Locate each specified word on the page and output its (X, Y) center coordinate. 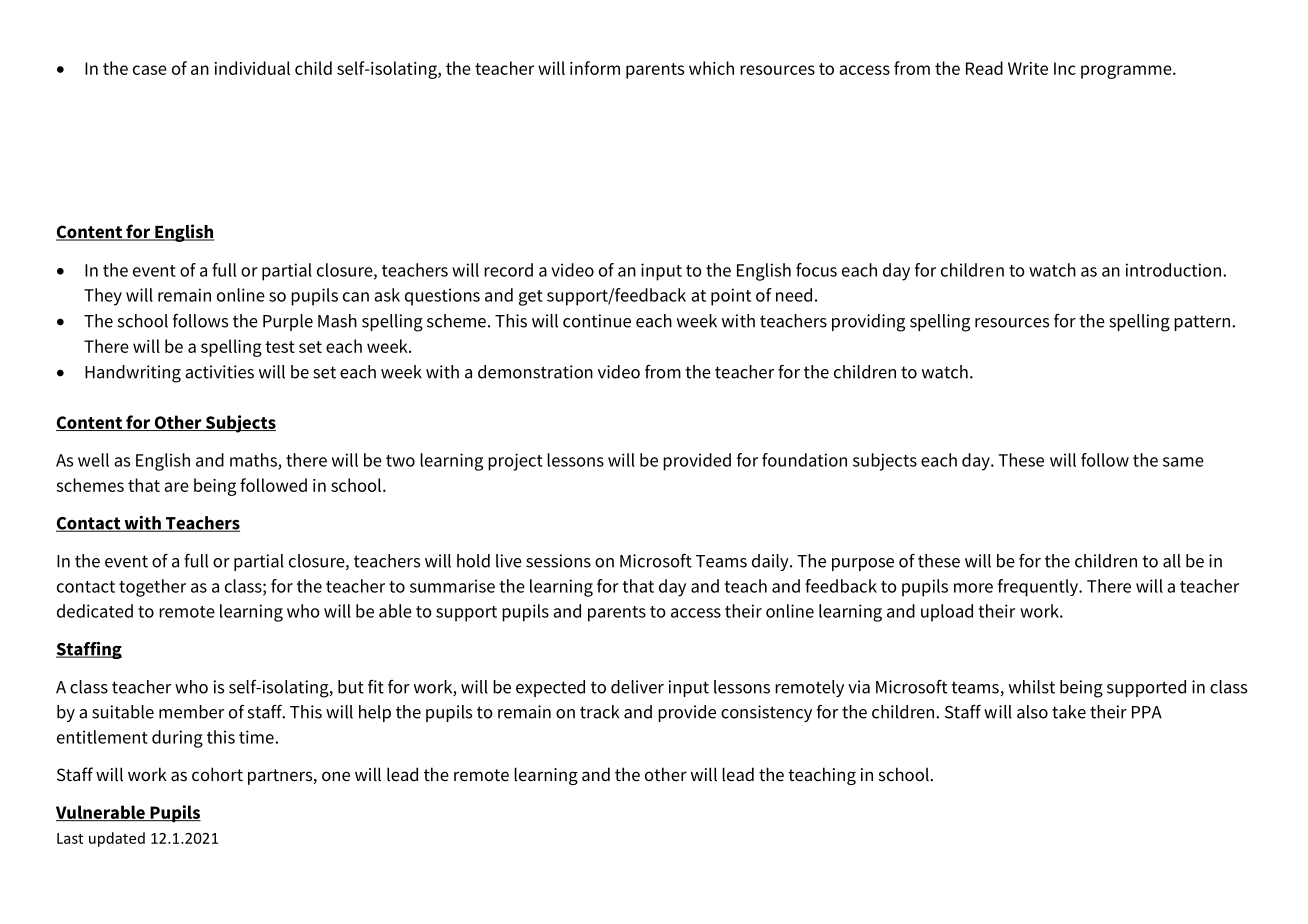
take (1069, 712)
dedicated (95, 611)
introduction (1173, 270)
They (103, 297)
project (515, 462)
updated (117, 839)
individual (252, 68)
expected (550, 688)
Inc (1065, 68)
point (731, 297)
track (599, 712)
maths (254, 461)
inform (595, 68)
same (1183, 462)
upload (947, 613)
